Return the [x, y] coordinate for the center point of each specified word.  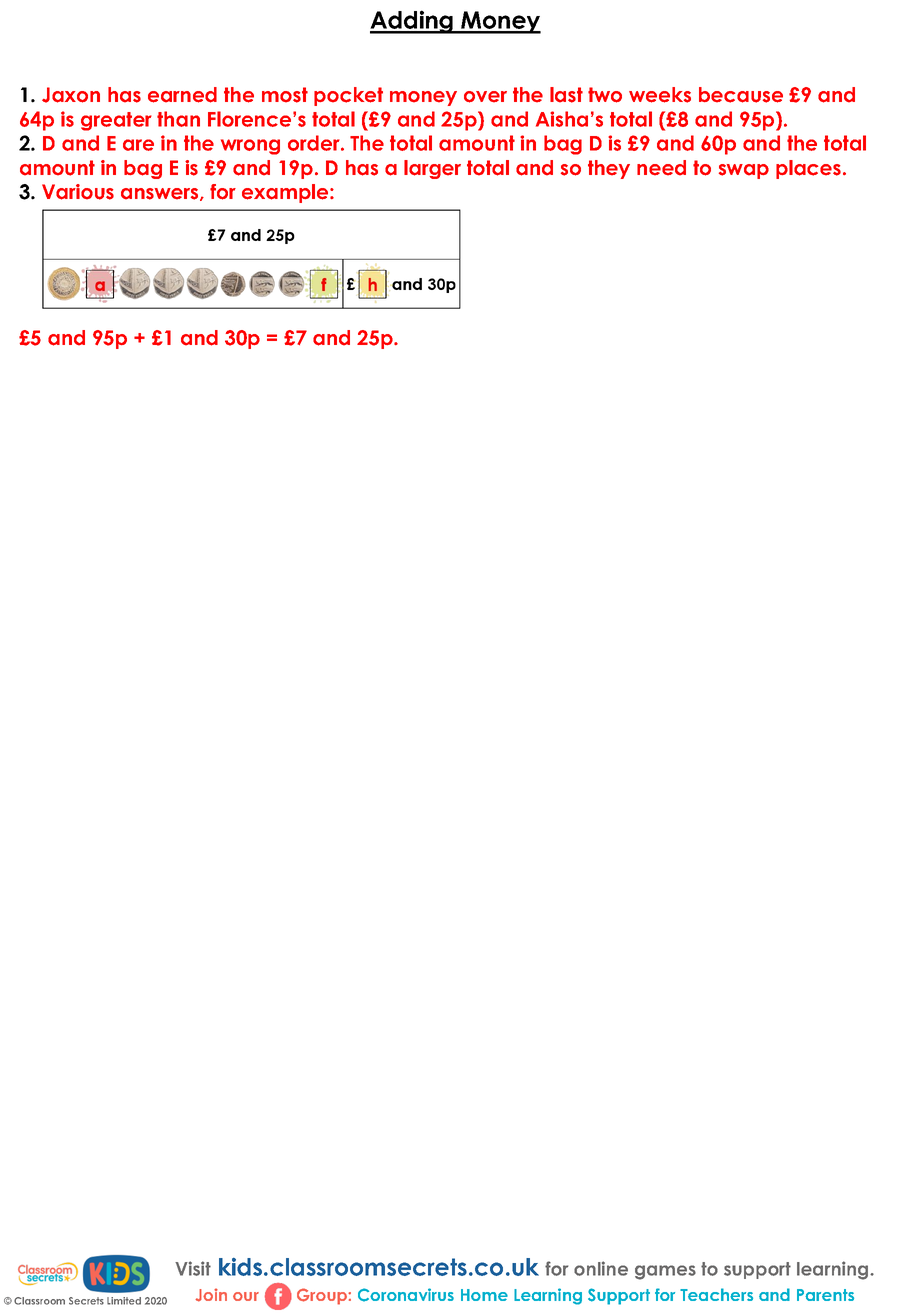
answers [161, 194]
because [741, 95]
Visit [193, 1268]
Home [484, 1295]
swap [744, 171]
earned [182, 95]
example [286, 193]
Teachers [716, 1294]
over [485, 97]
